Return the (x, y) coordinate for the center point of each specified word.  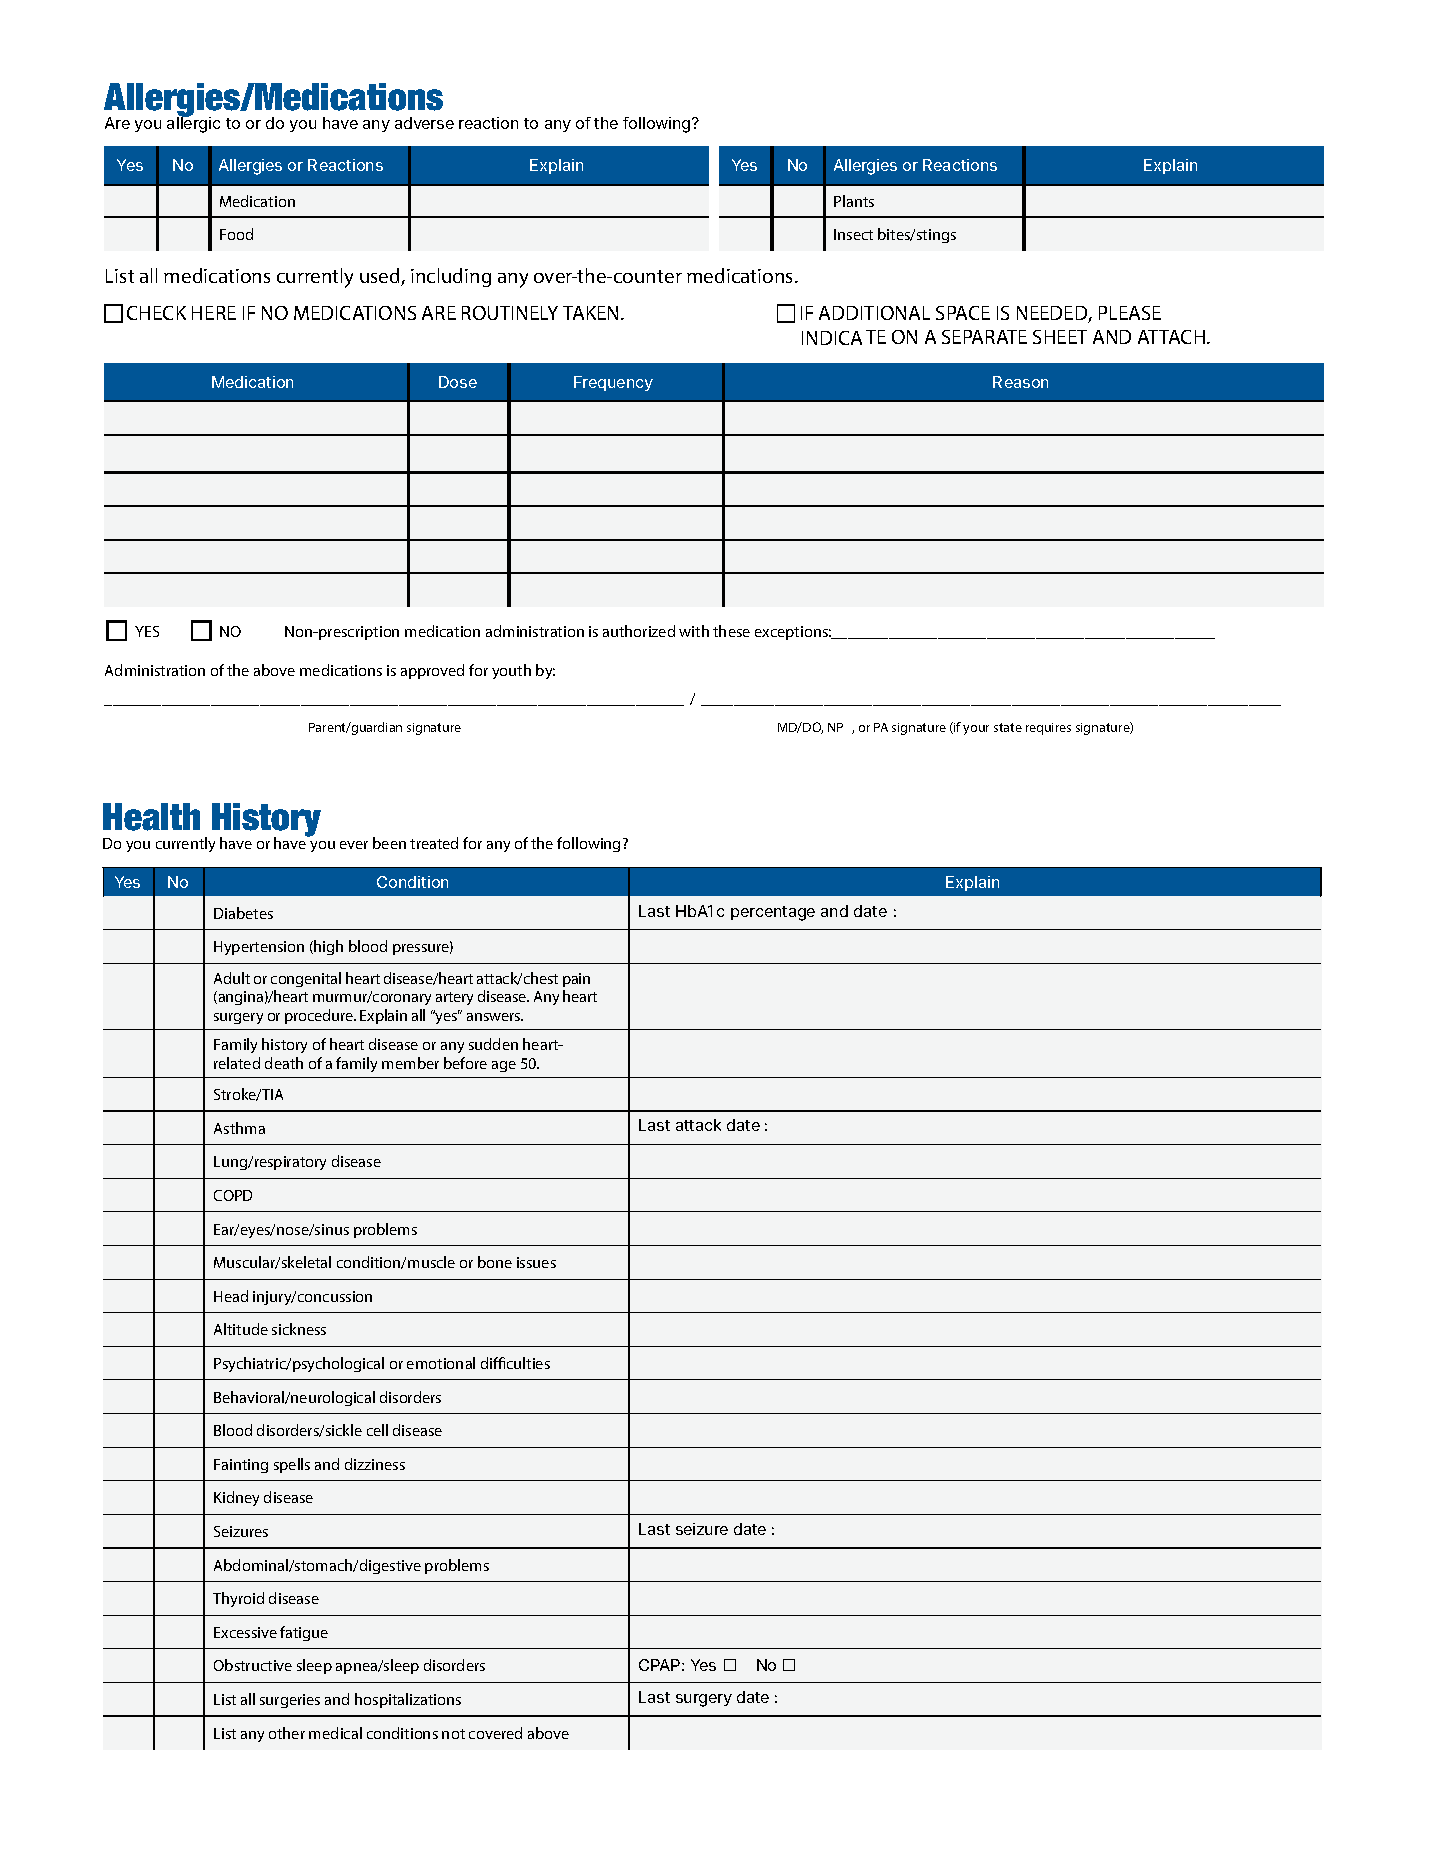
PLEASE (1130, 313)
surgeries (290, 1701)
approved (432, 671)
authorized (639, 631)
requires (1048, 729)
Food (236, 234)
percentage (773, 913)
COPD (233, 1195)
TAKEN (592, 313)
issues (536, 1262)
